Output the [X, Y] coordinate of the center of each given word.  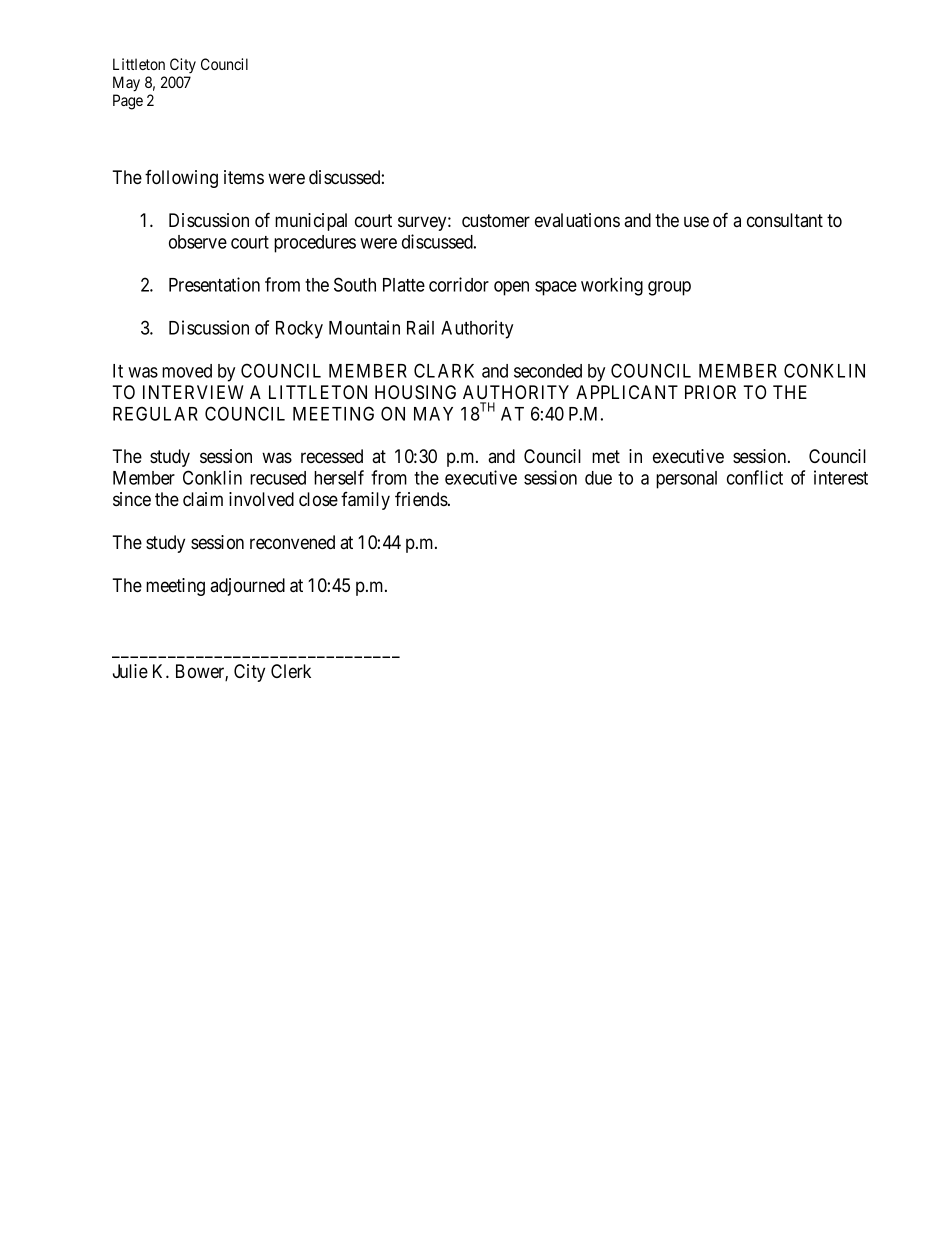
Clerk [291, 671]
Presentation [214, 284]
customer [496, 221]
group [669, 288]
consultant [785, 220]
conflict [755, 477]
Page [128, 102]
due [598, 478]
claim [203, 499]
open [511, 288]
